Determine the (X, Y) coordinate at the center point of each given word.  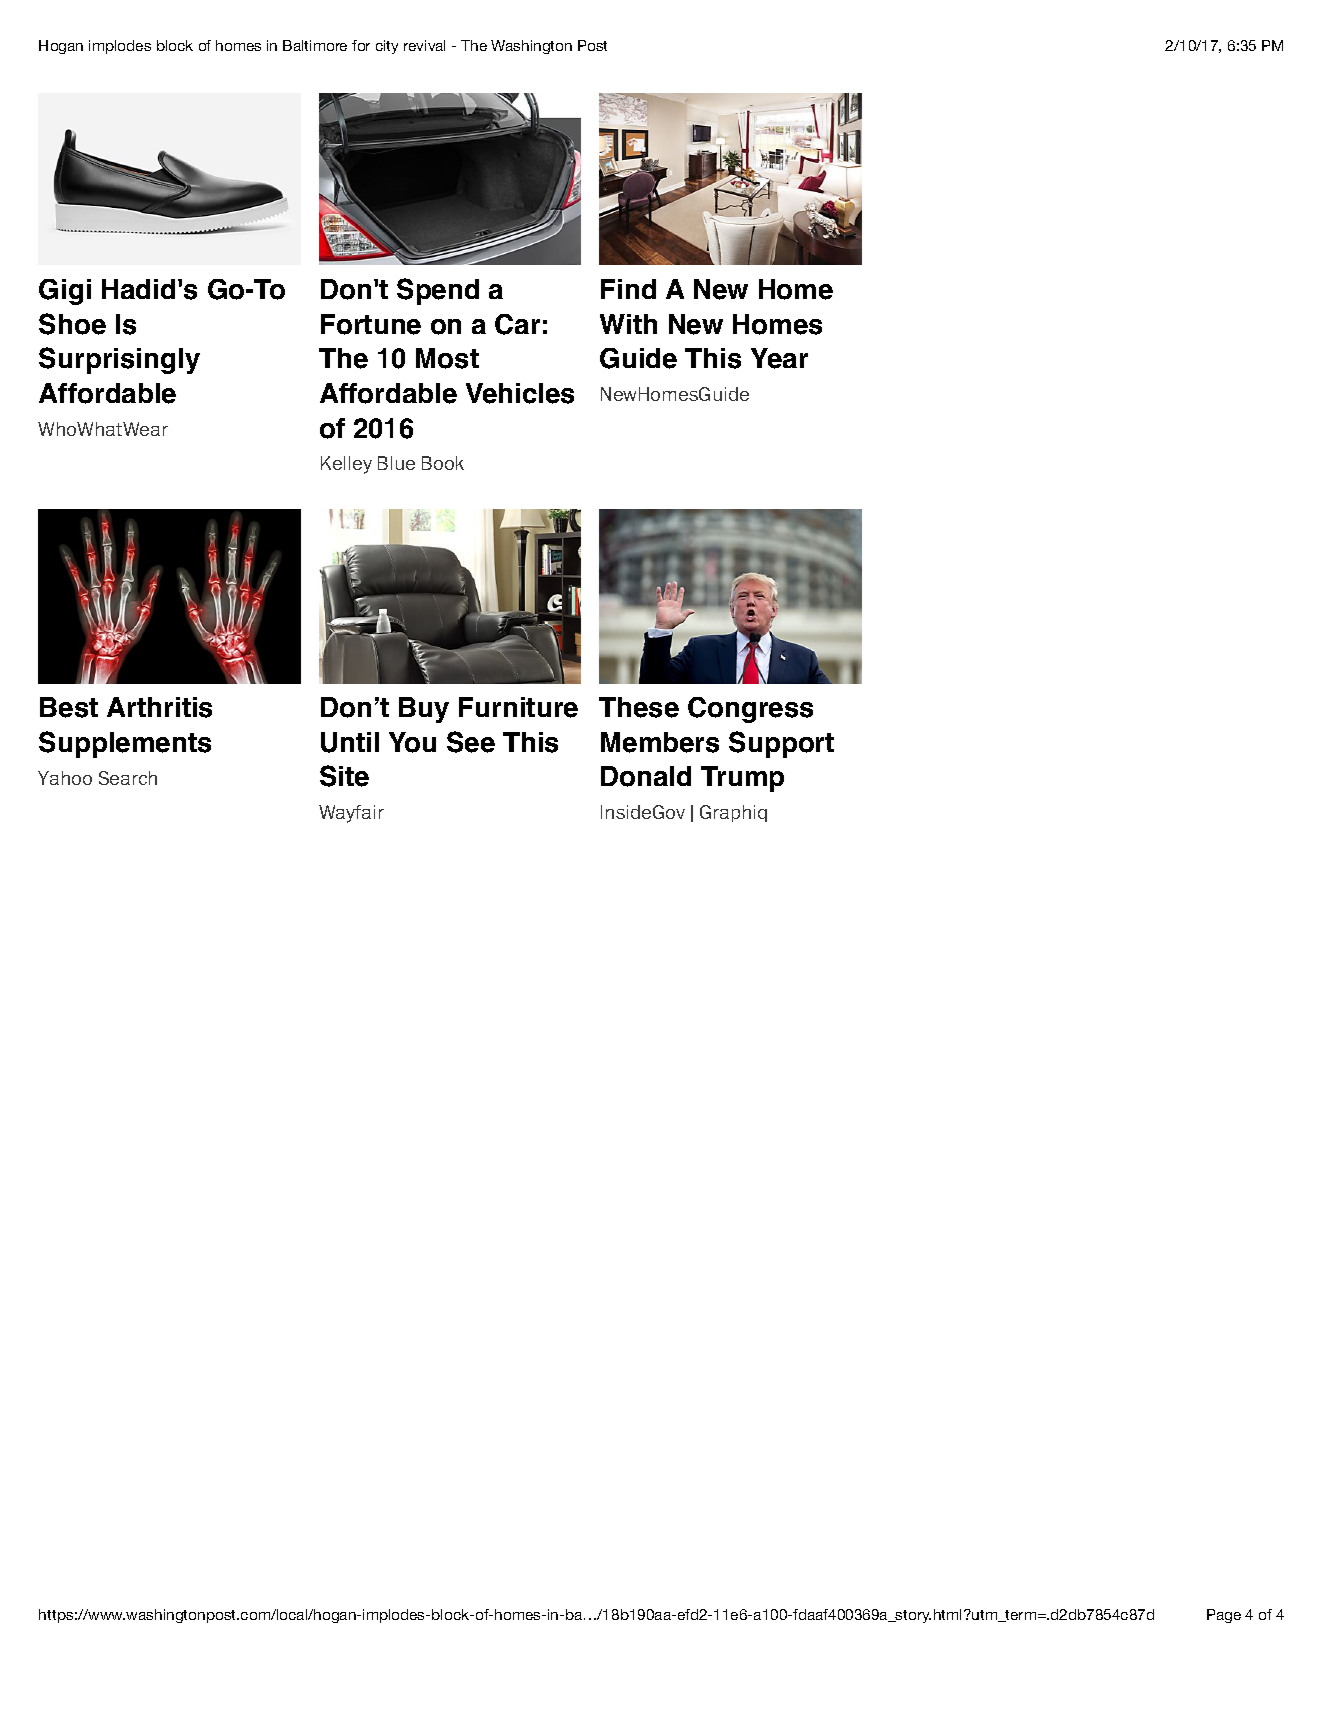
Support (781, 744)
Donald (646, 776)
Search (128, 778)
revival (424, 45)
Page (1224, 1616)
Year (779, 358)
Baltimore (315, 45)
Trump (742, 779)
